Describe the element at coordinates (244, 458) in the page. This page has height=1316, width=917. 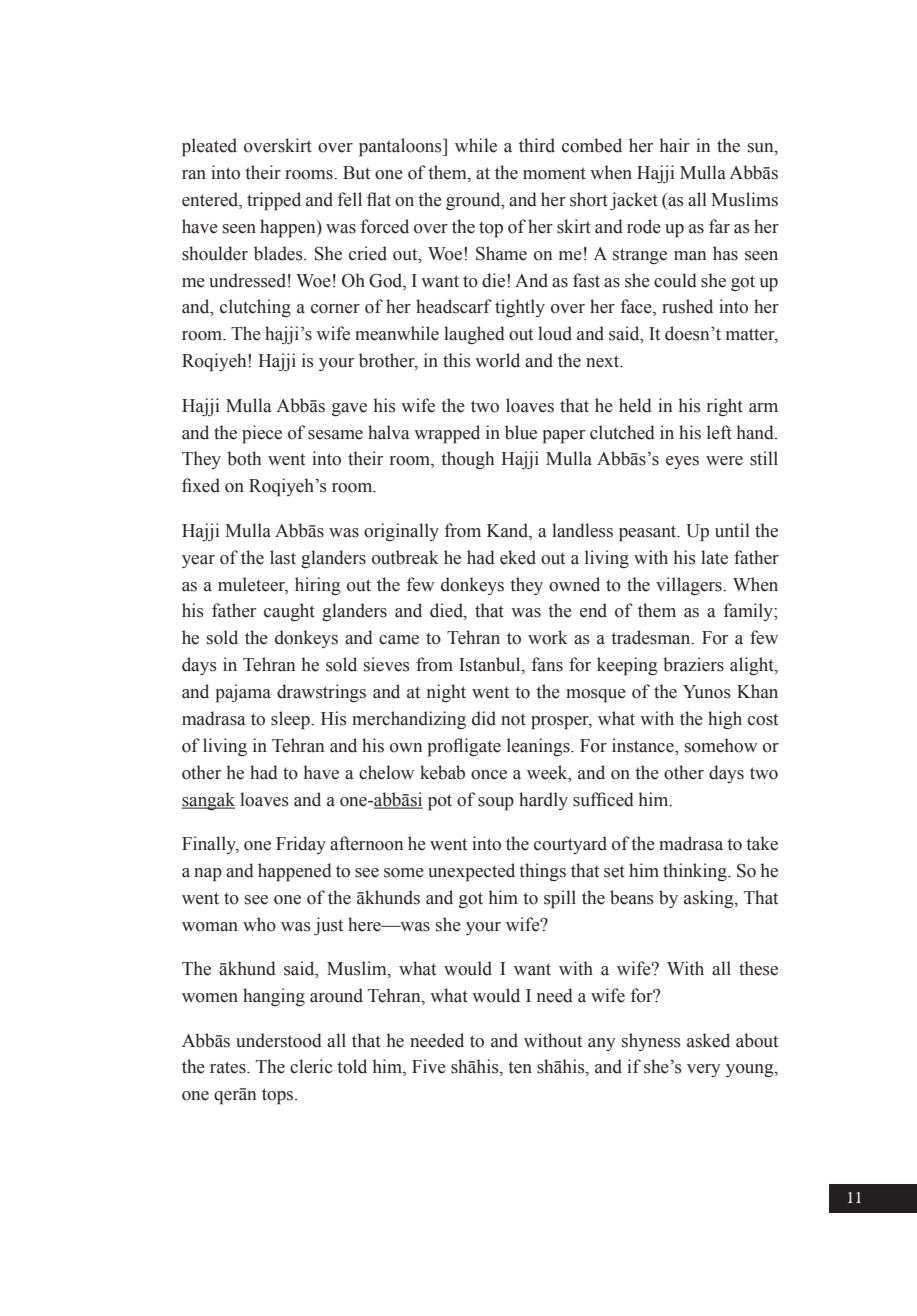
I see `both` at that location.
